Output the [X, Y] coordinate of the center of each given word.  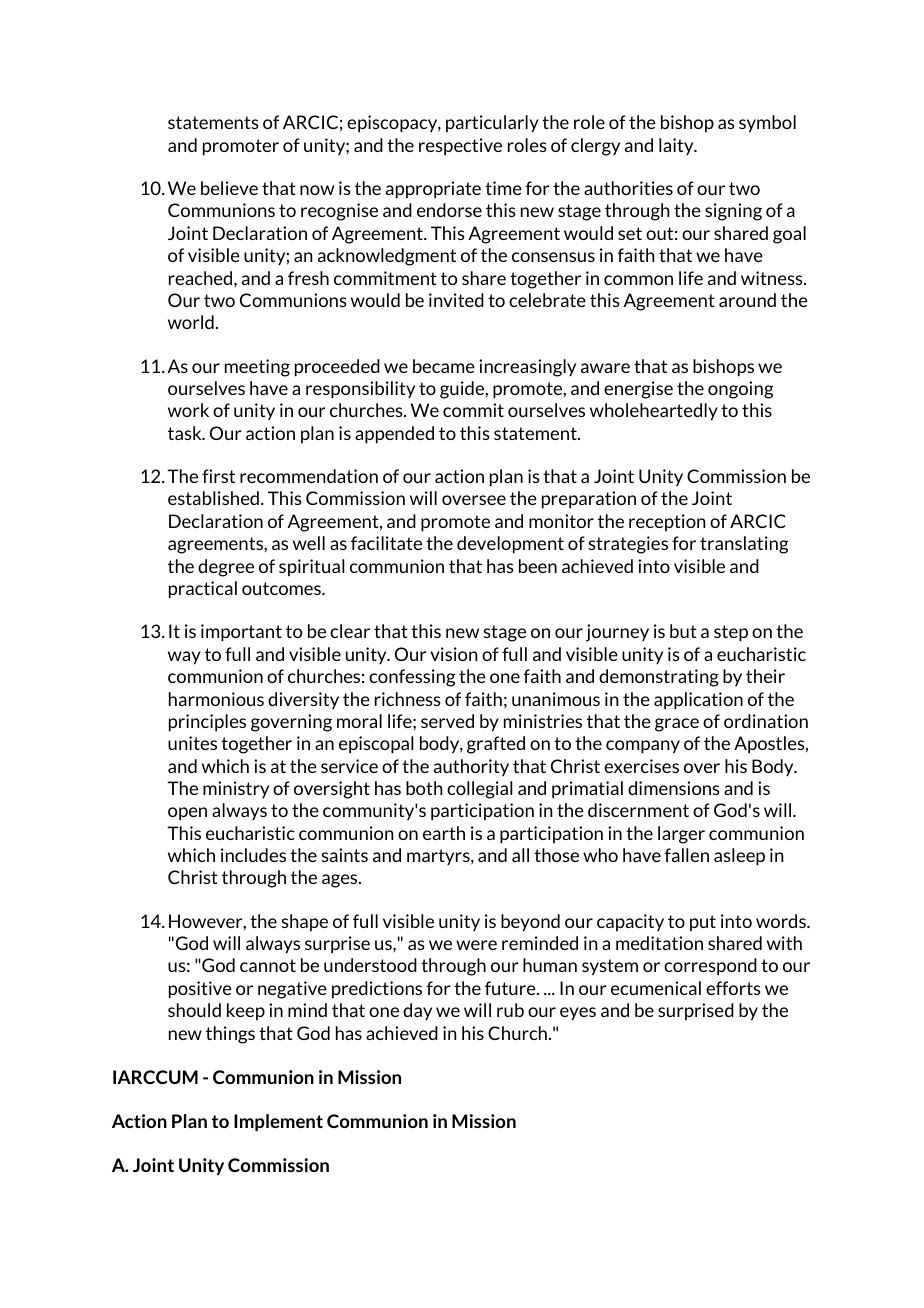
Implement [278, 1122]
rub [510, 1010]
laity [677, 146]
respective [460, 147]
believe [229, 188]
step [731, 633]
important [241, 633]
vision [454, 654]
